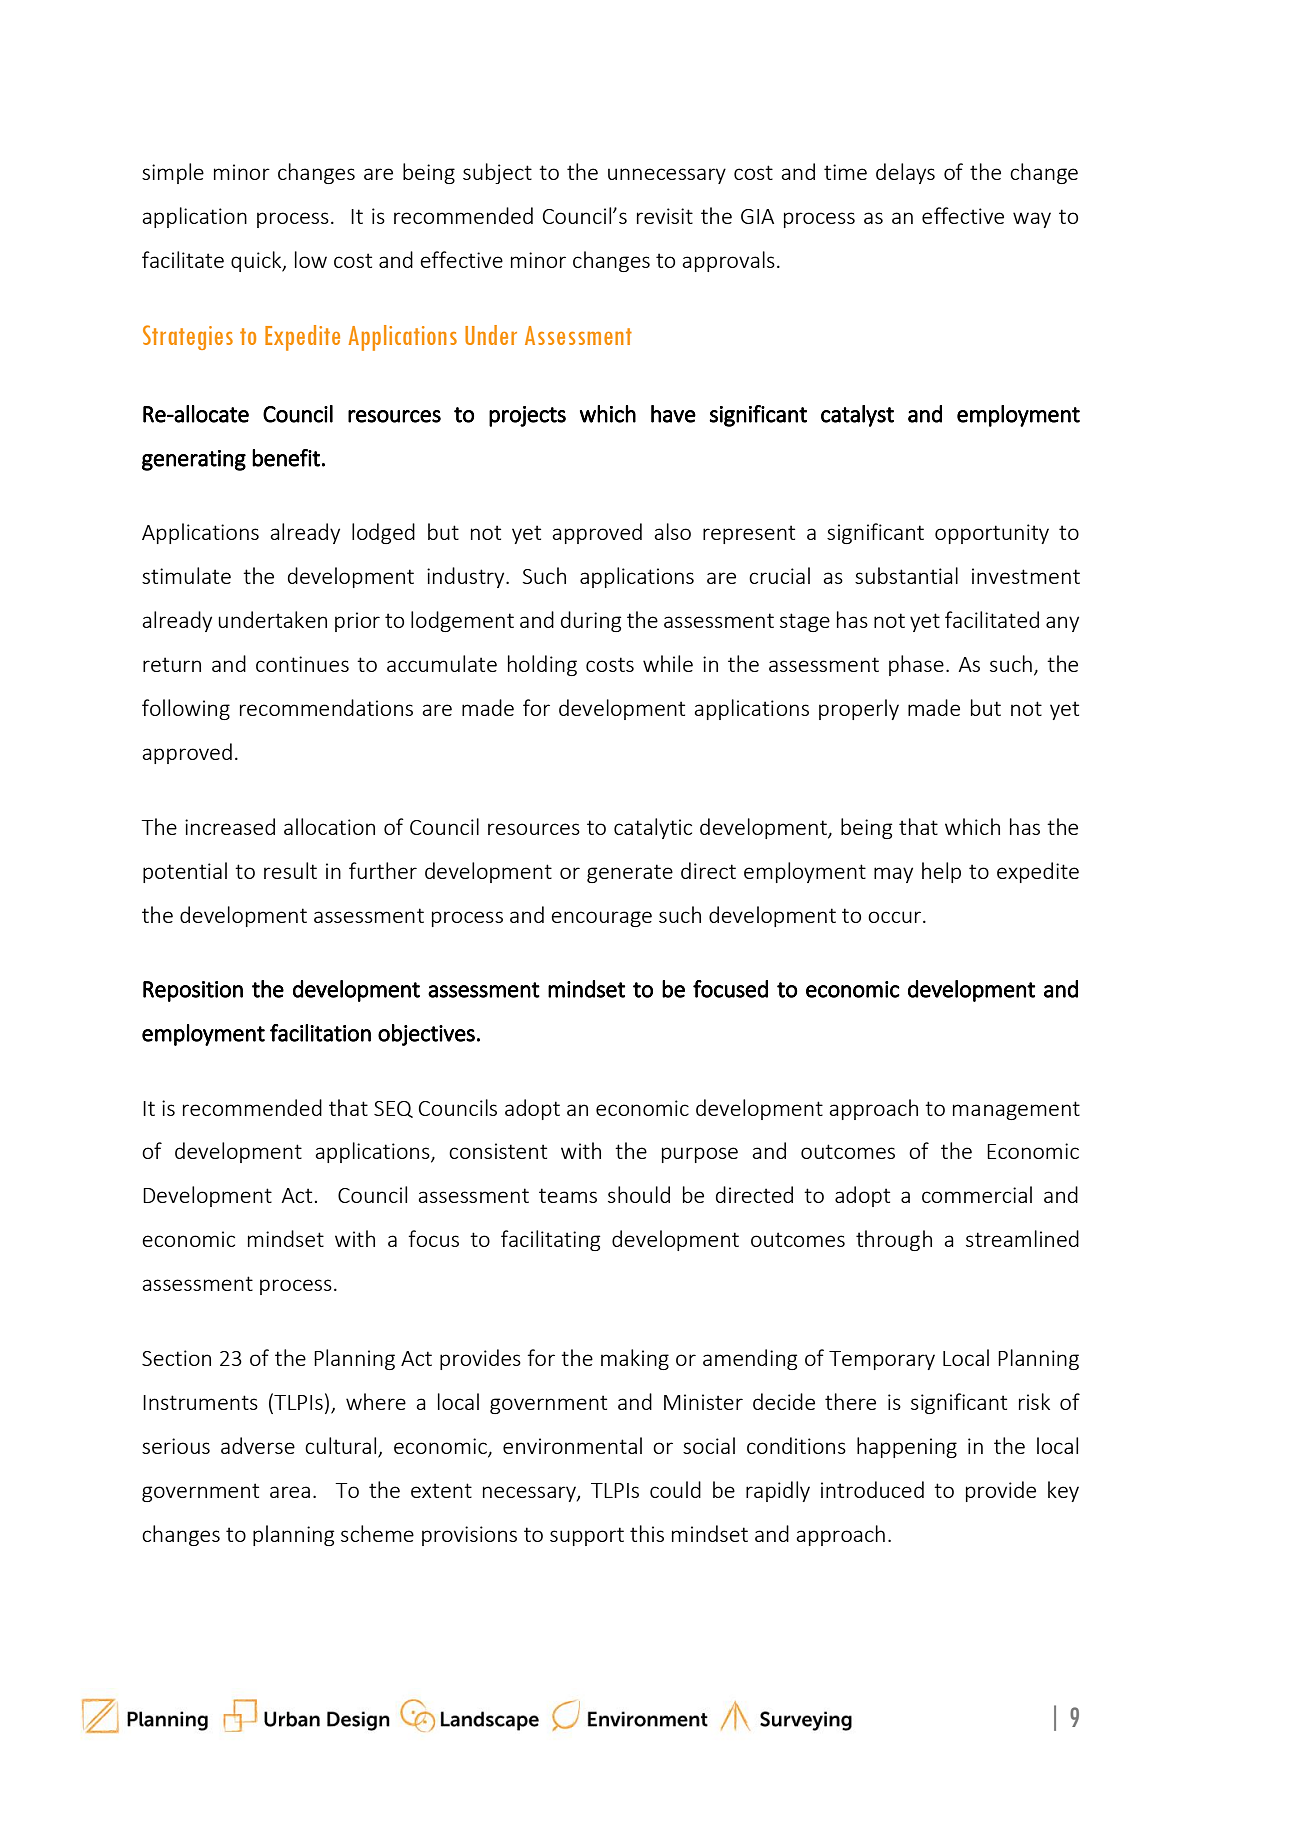 The width and height of the screenshot is (1299, 1837). I want to click on quick, so click(257, 261).
